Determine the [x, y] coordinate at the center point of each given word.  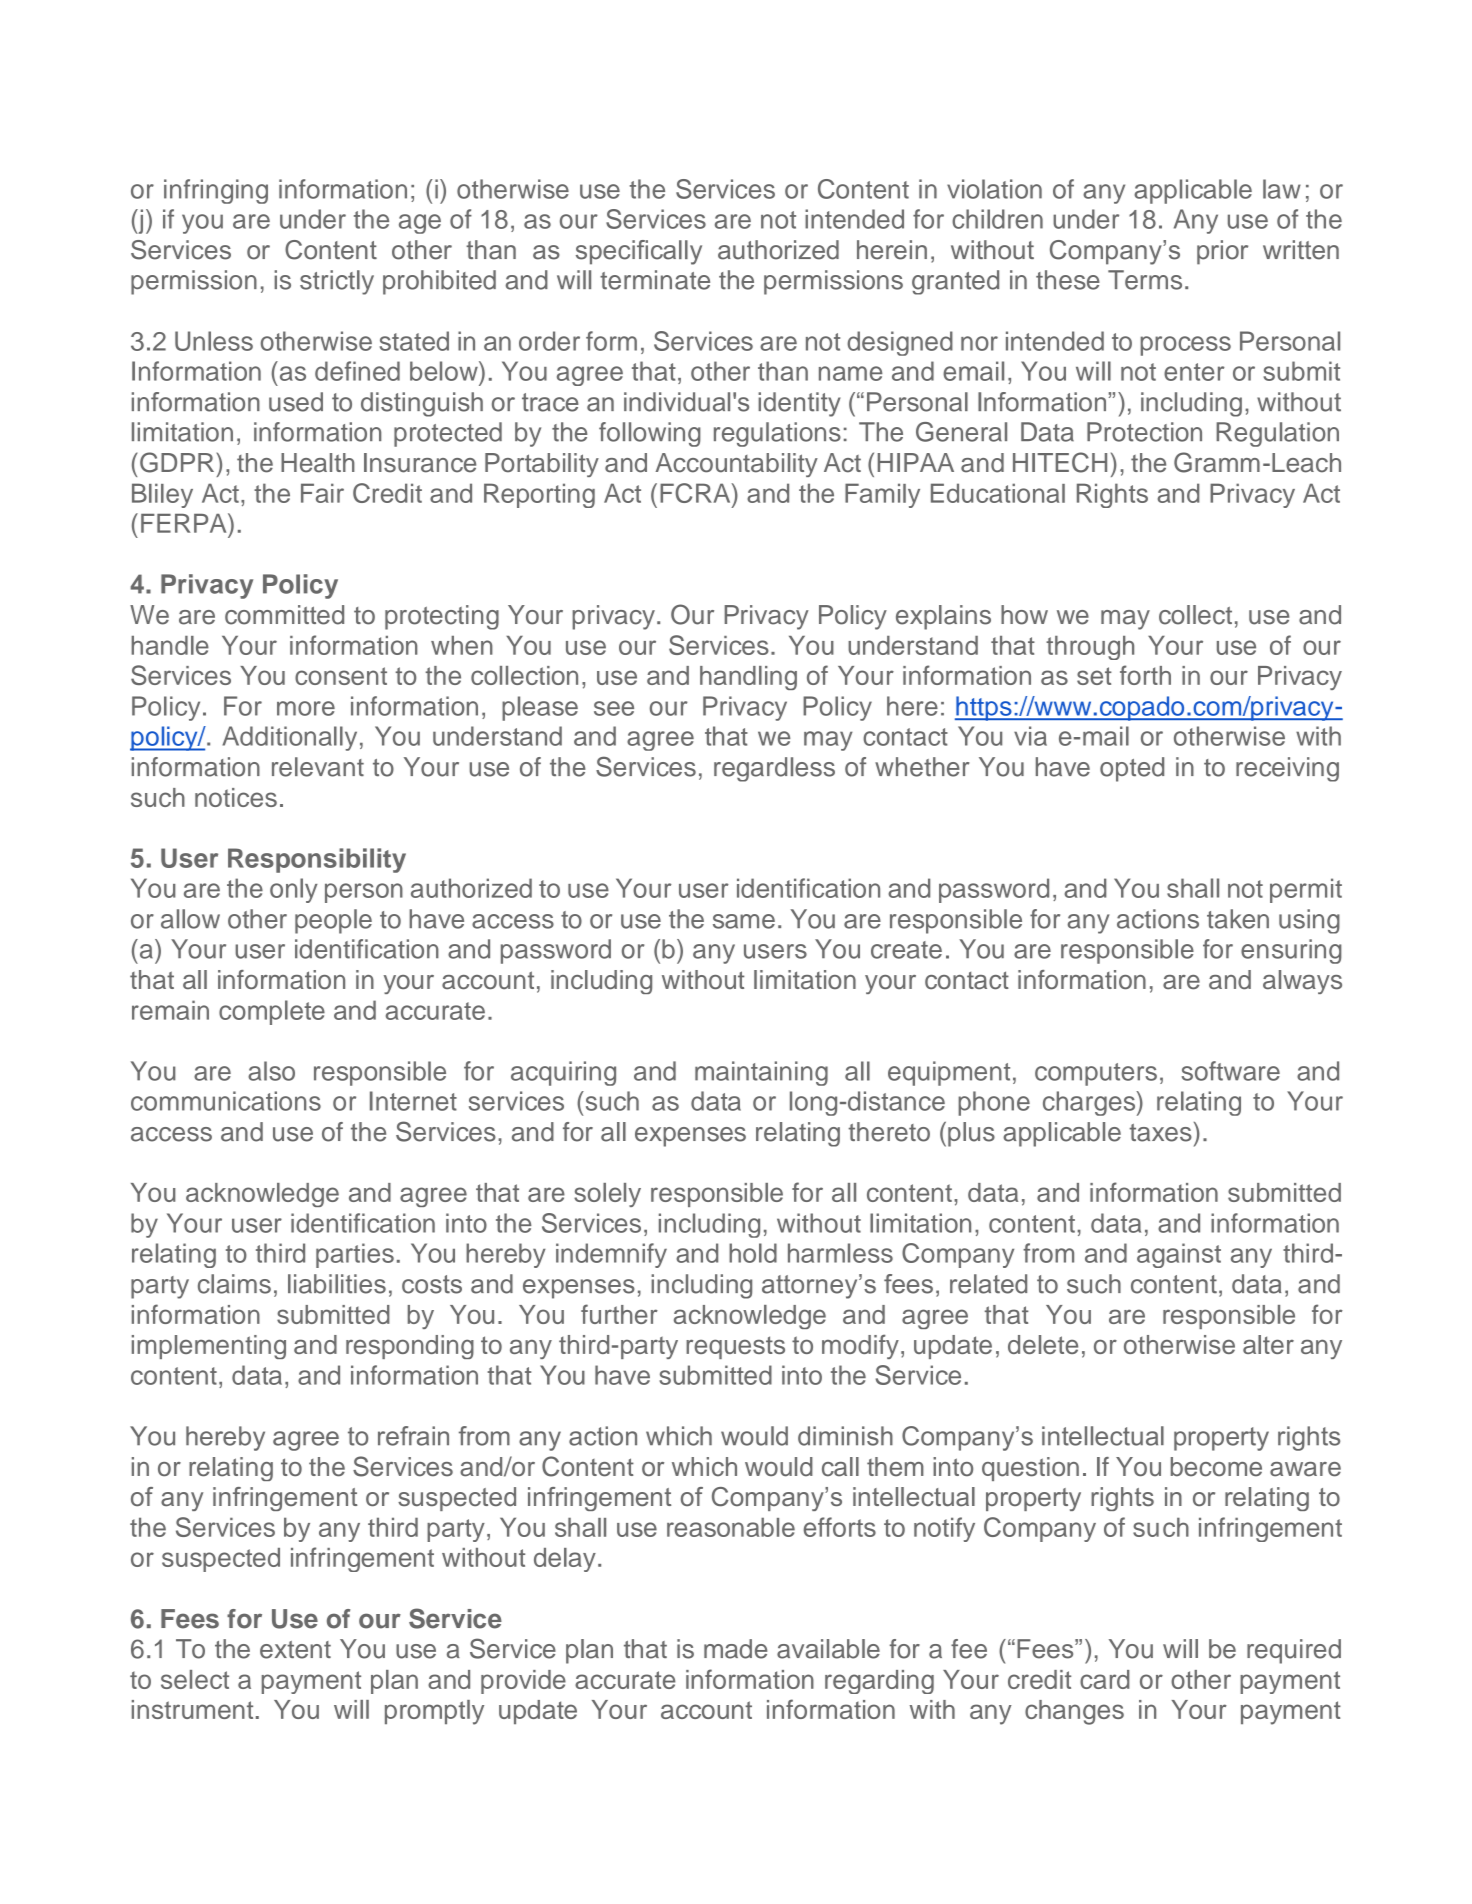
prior [1222, 252]
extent [295, 1650]
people [333, 921]
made [735, 1649]
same [744, 921]
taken [1238, 919]
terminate [655, 280]
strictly [337, 282]
